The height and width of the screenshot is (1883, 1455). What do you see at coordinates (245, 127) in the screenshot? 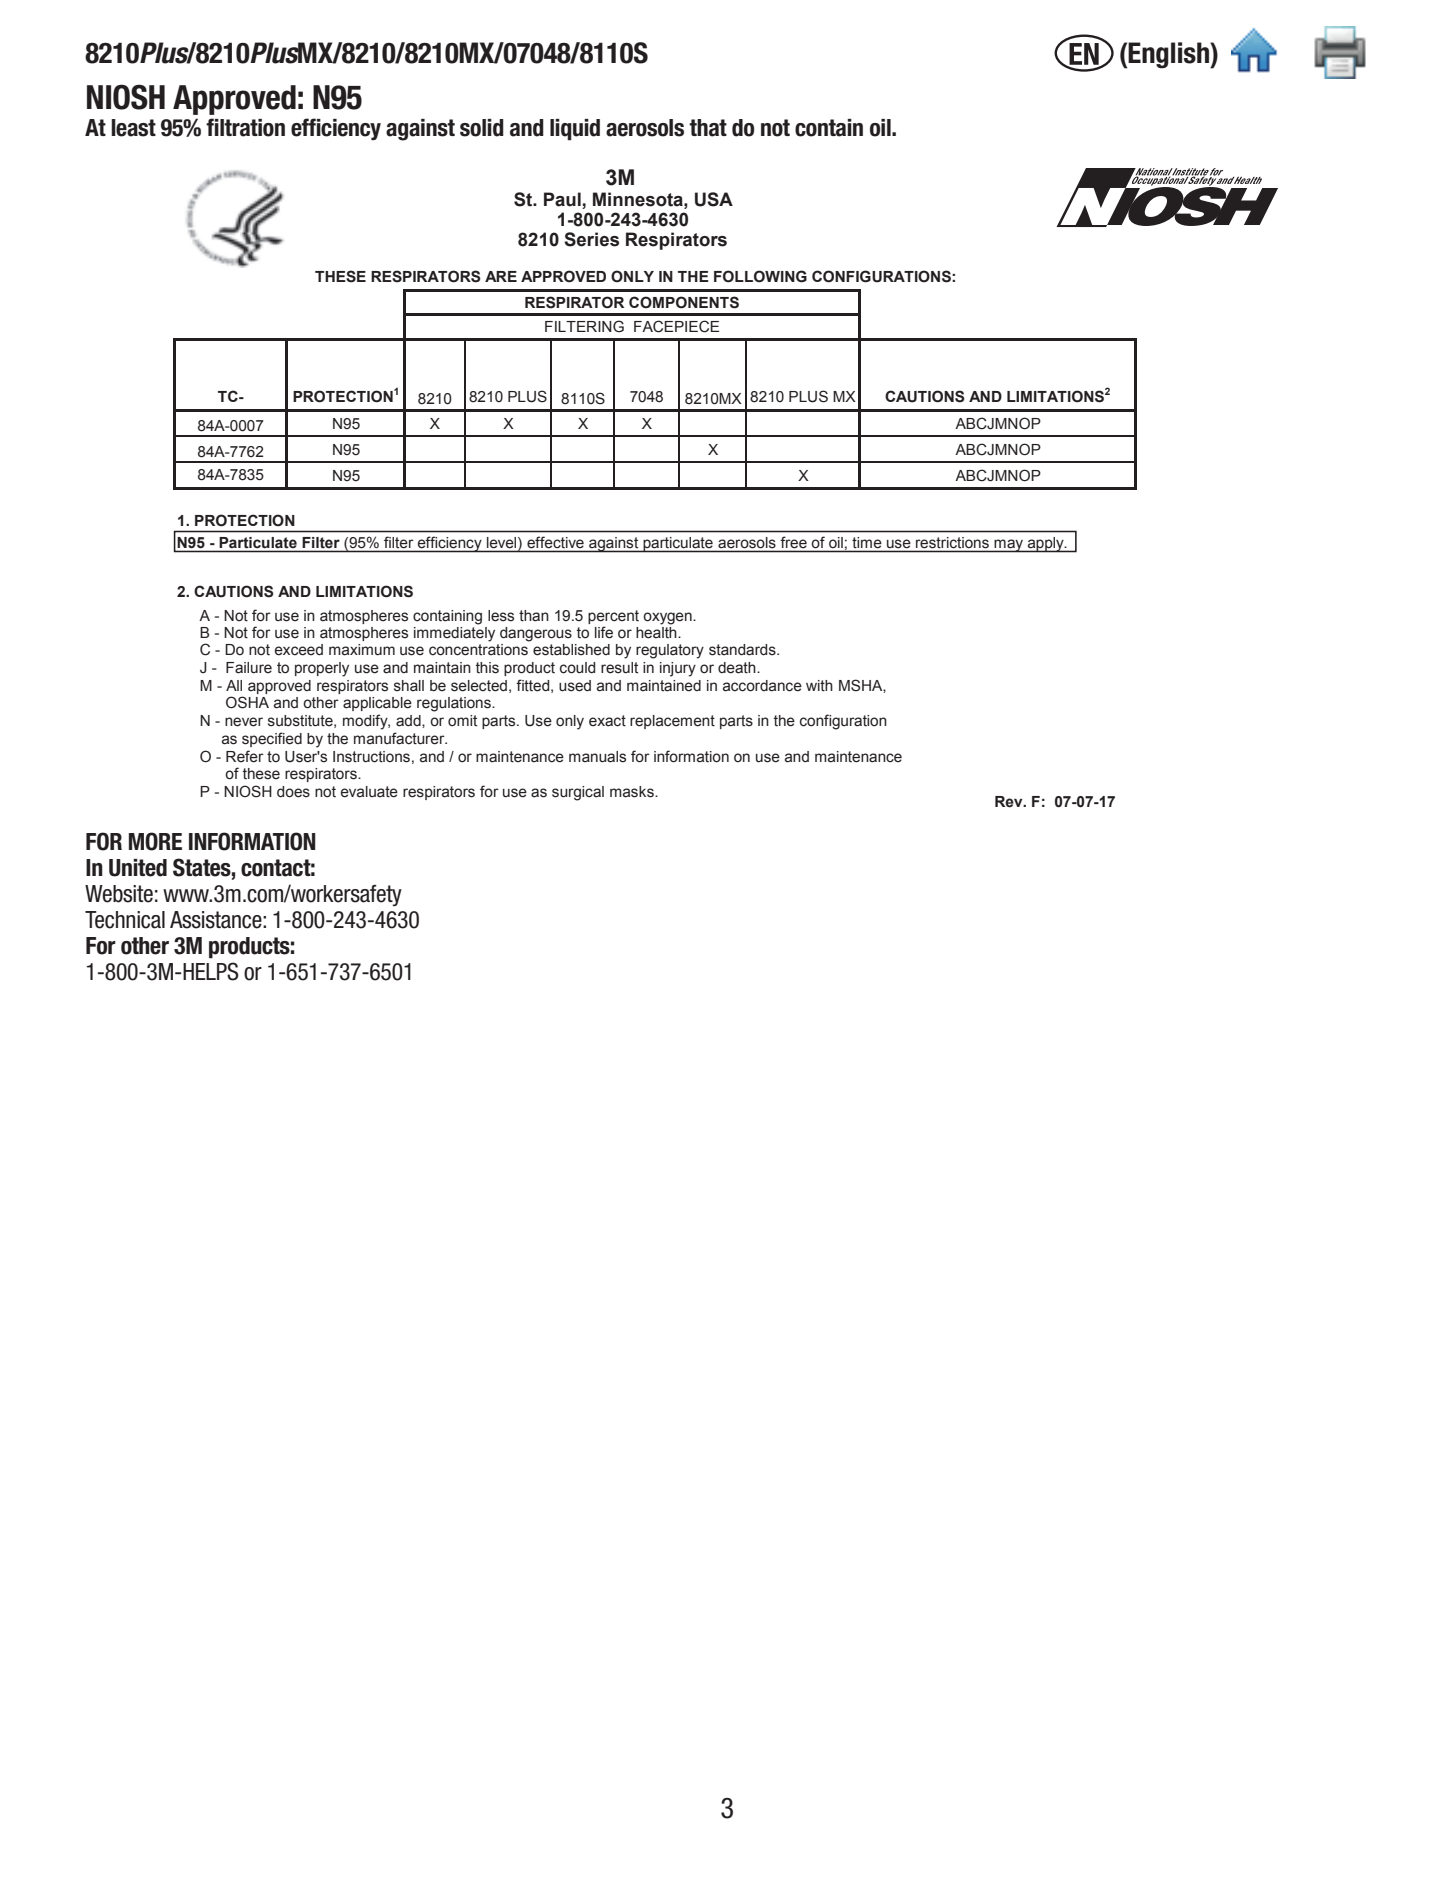
I see `filtration` at bounding box center [245, 127].
